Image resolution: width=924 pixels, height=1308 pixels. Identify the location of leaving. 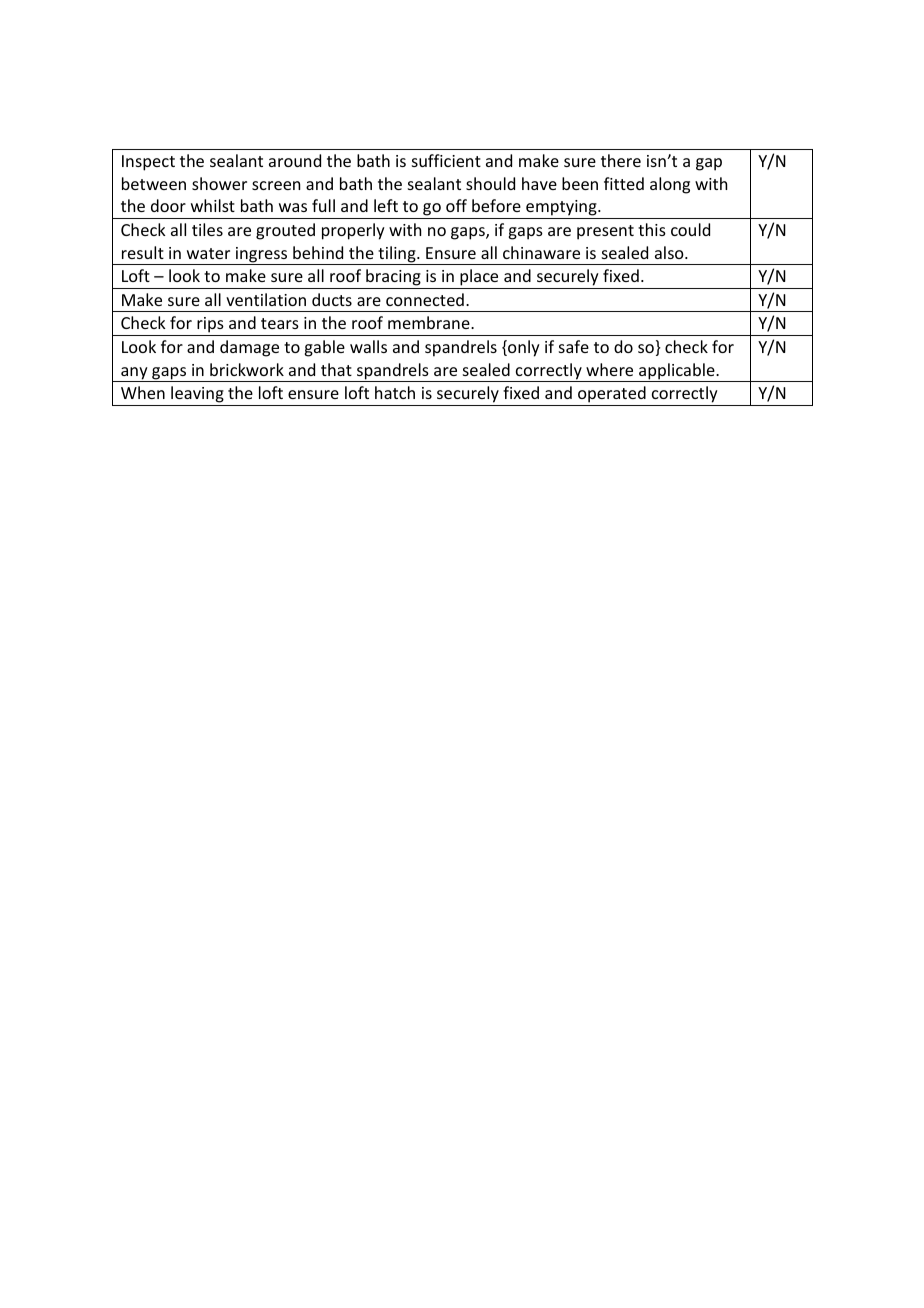
(197, 394).
